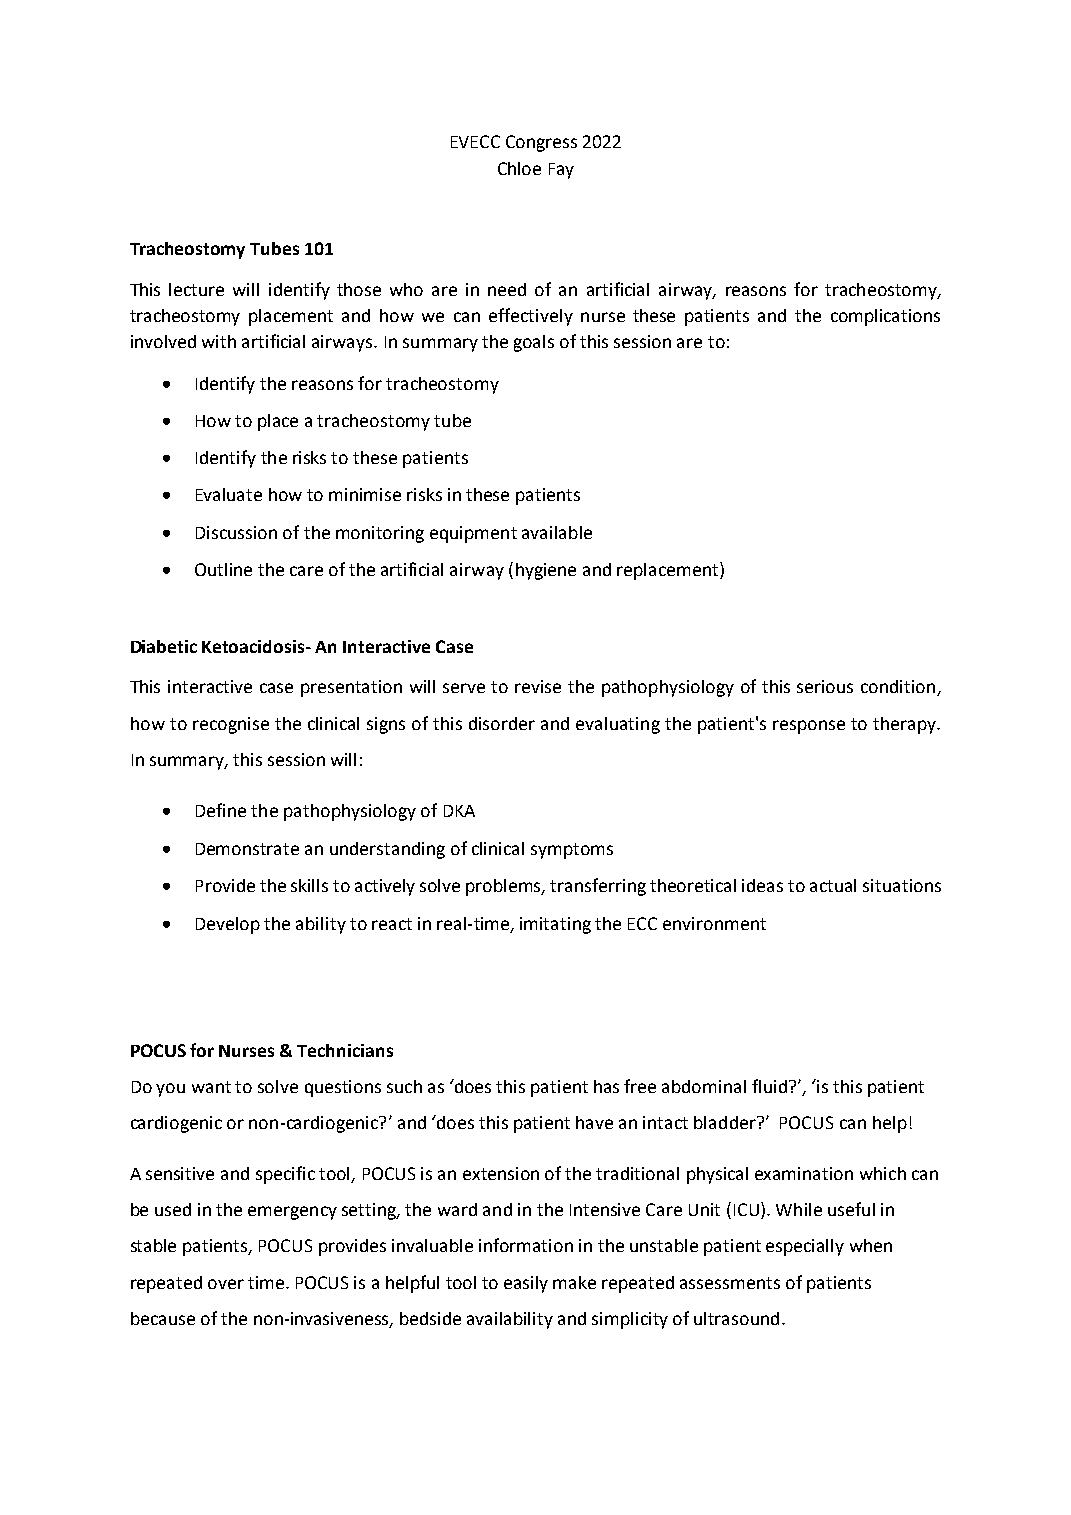  Describe the element at coordinates (226, 1284) in the screenshot. I see `over` at that location.
